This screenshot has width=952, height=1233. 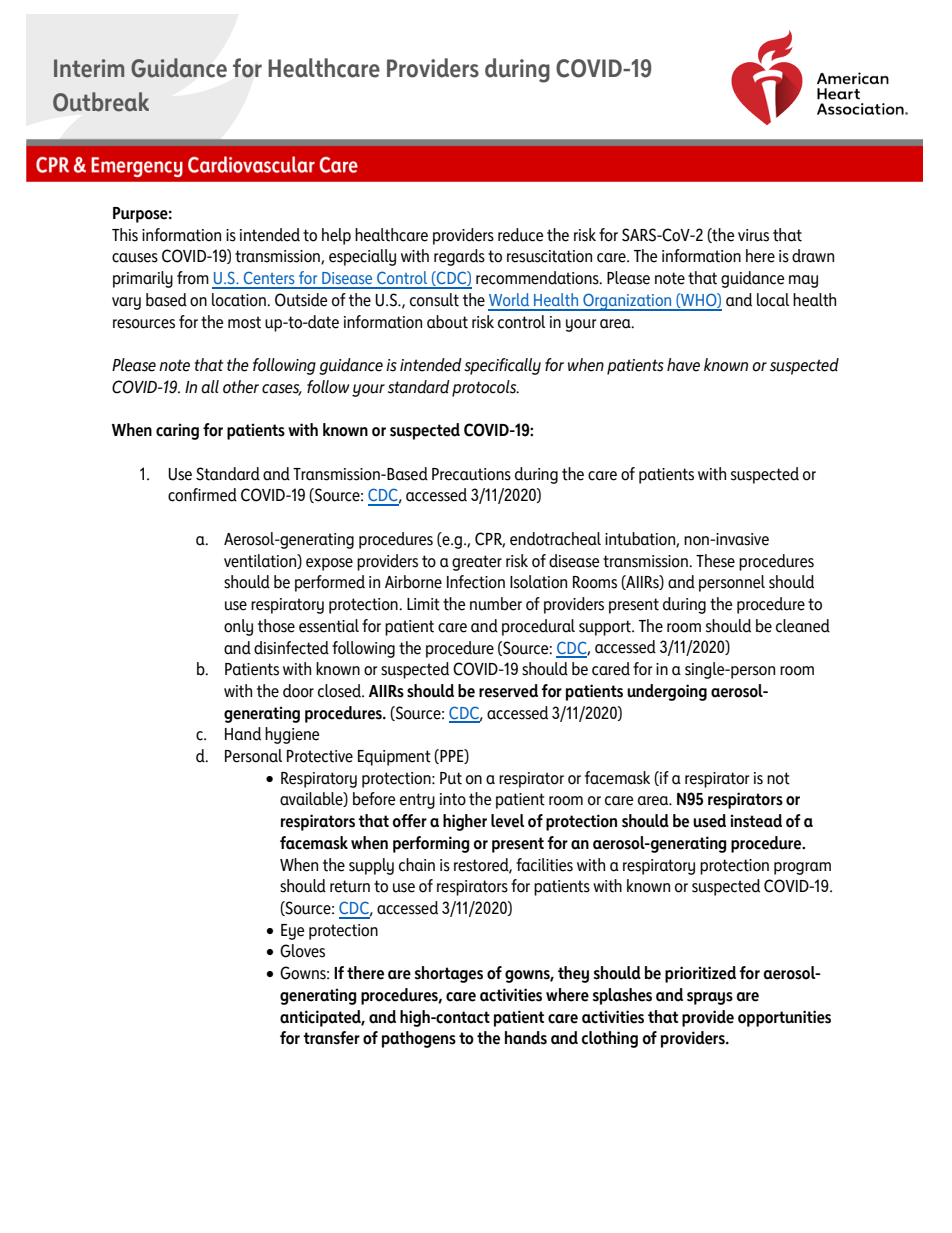 I want to click on have, so click(x=683, y=365).
